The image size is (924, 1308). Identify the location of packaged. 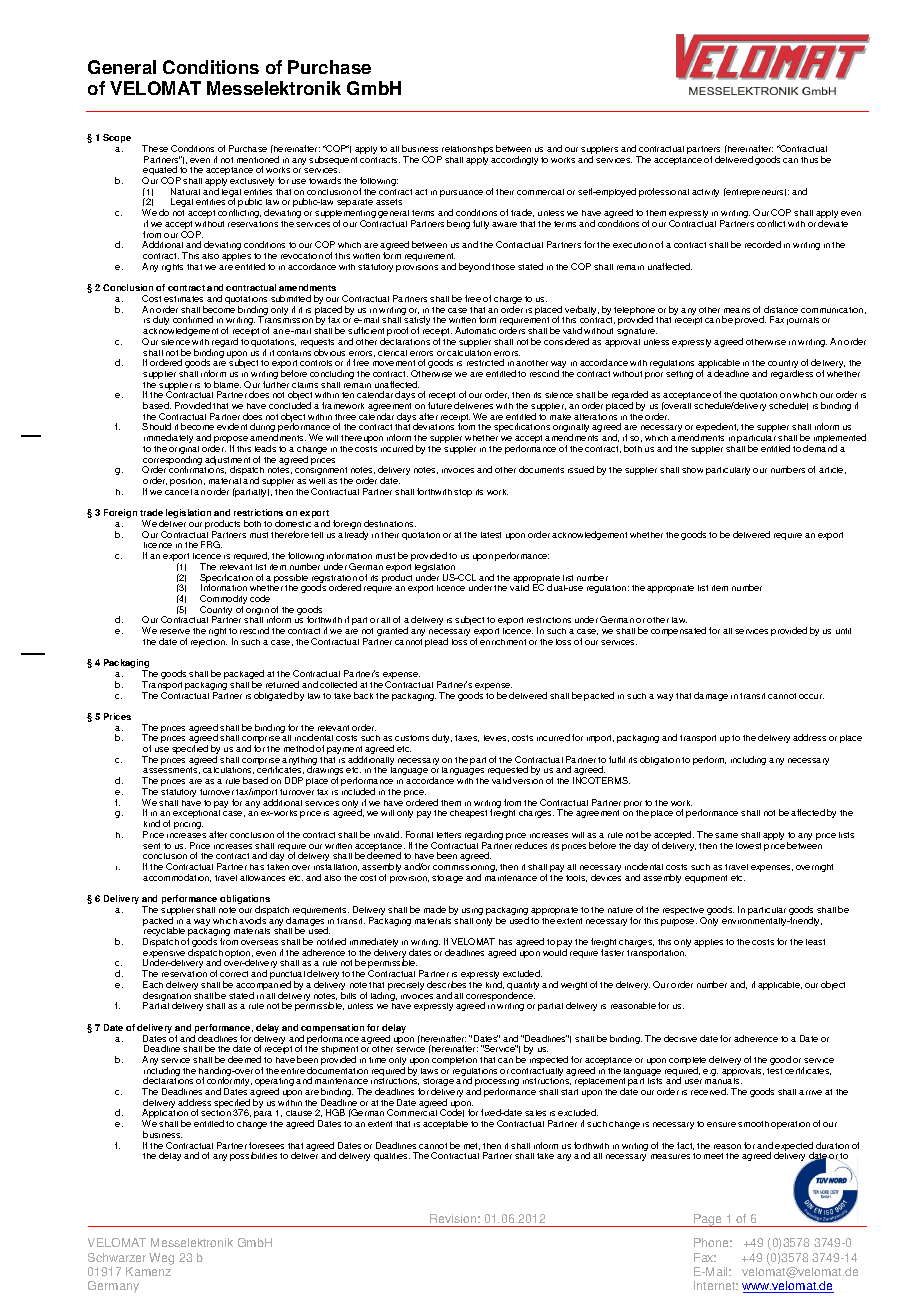
(244, 676).
